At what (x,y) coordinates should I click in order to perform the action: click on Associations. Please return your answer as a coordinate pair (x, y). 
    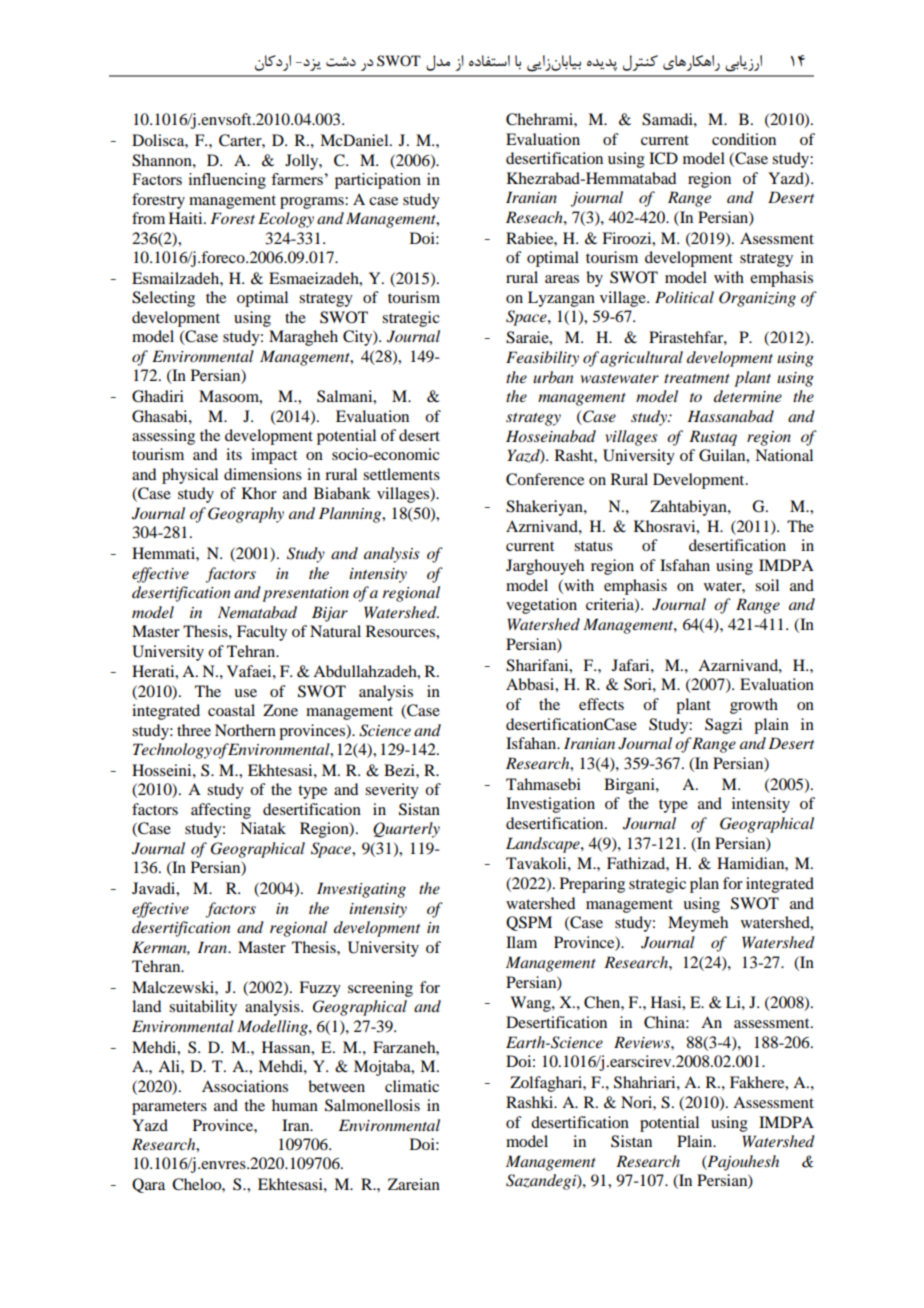
    Looking at the image, I should click on (245, 1086).
